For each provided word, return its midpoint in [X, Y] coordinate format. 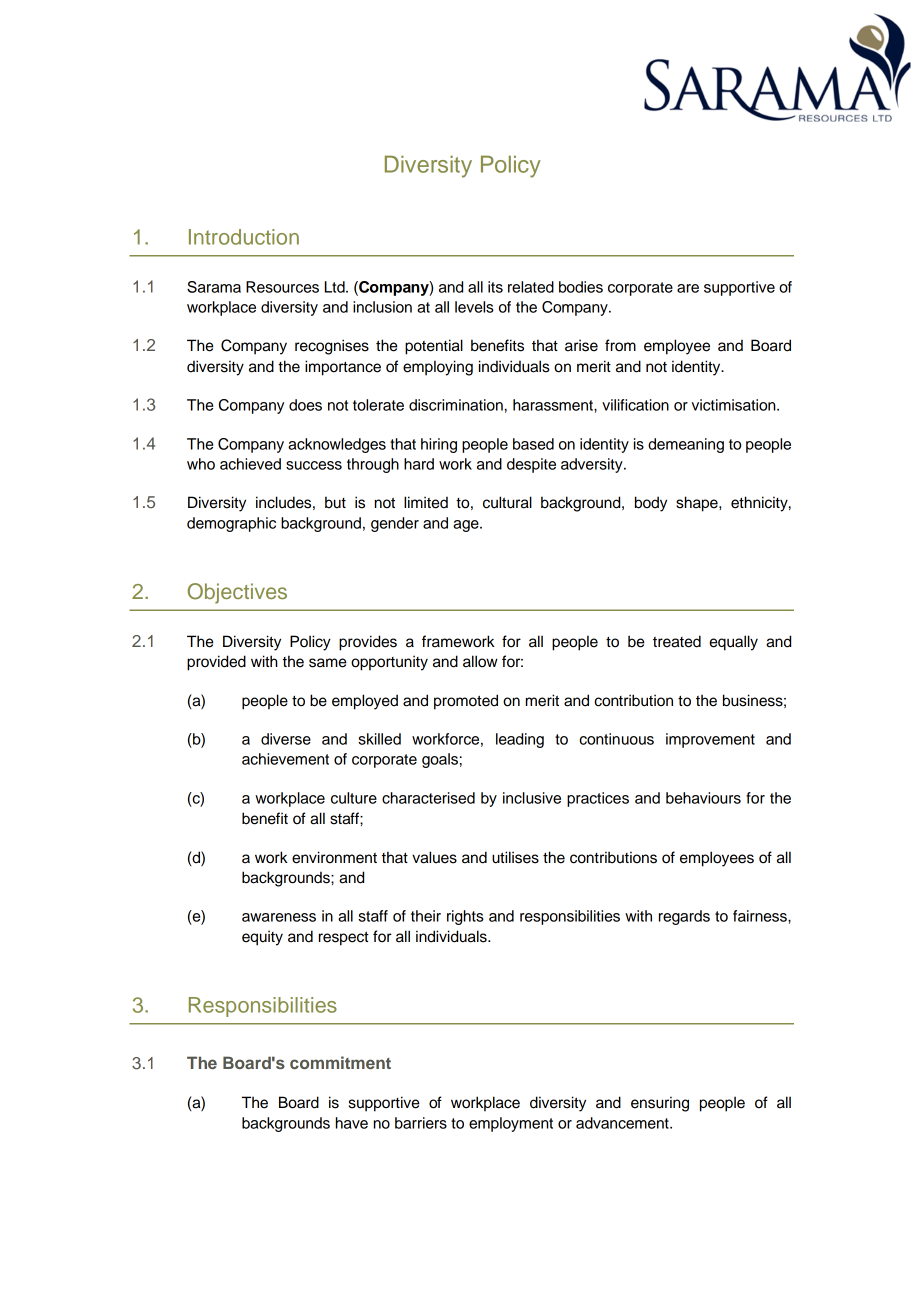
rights [465, 917]
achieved [250, 464]
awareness [279, 917]
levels [474, 307]
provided [216, 663]
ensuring [660, 1104]
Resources [282, 287]
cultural [507, 502]
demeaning [686, 445]
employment [511, 1124]
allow [480, 661]
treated [677, 641]
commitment [340, 1062]
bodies [581, 287]
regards [684, 917]
